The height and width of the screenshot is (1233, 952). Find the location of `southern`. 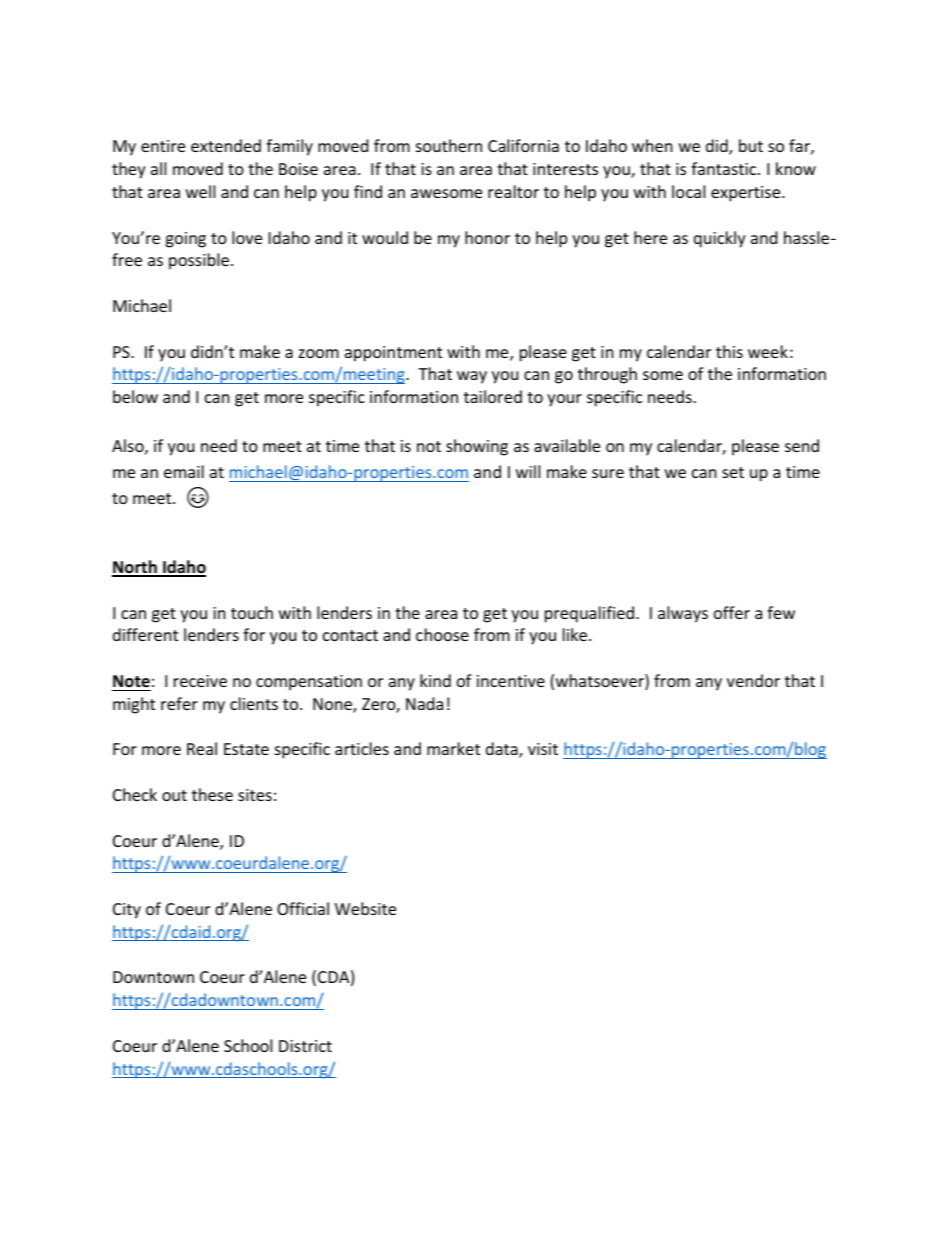

southern is located at coordinates (449, 145).
